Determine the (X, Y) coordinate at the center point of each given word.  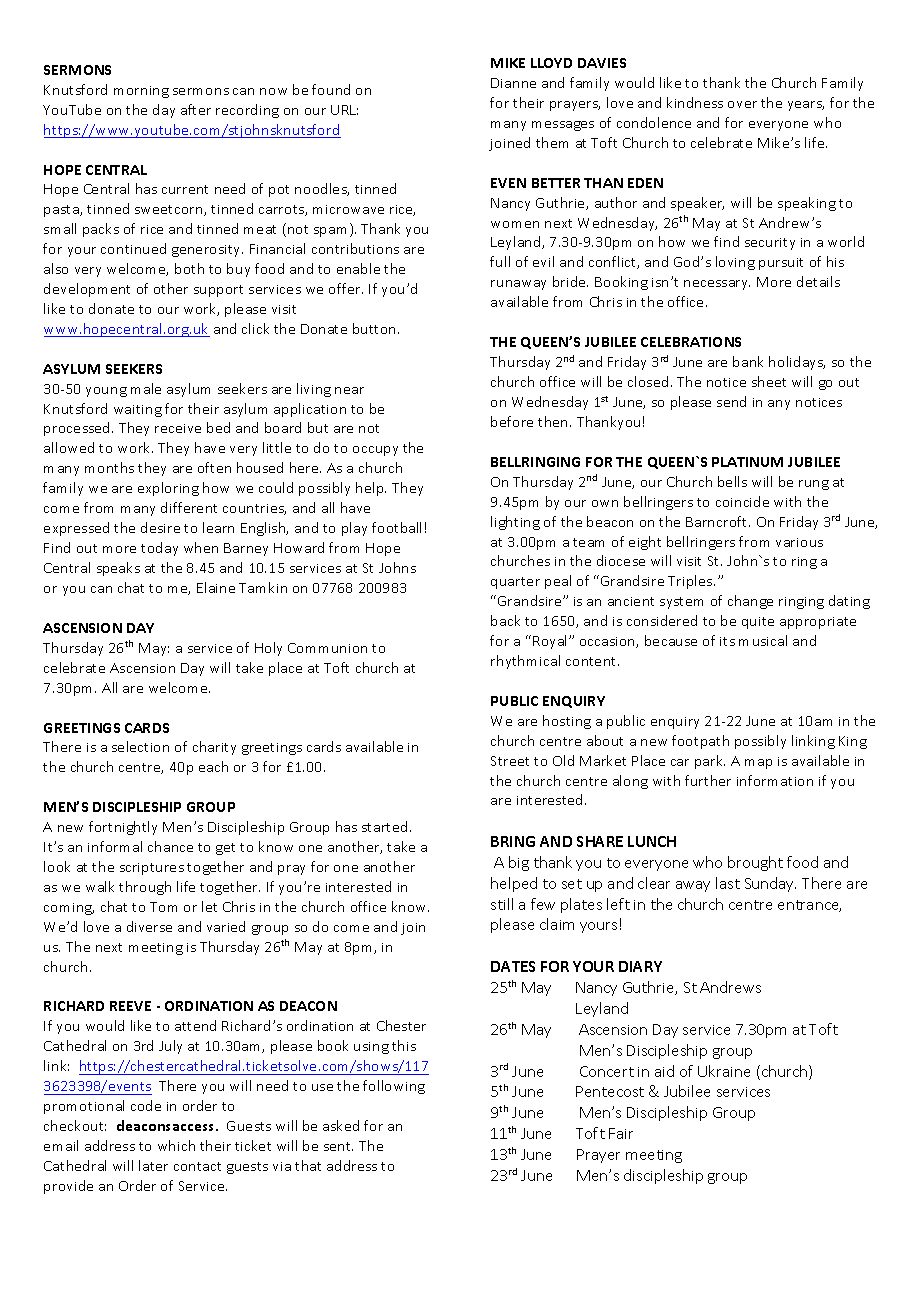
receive (178, 428)
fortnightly (123, 828)
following (394, 1087)
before (512, 421)
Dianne (513, 83)
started (384, 826)
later (153, 1165)
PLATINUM (747, 462)
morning (141, 92)
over (742, 104)
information (775, 780)
